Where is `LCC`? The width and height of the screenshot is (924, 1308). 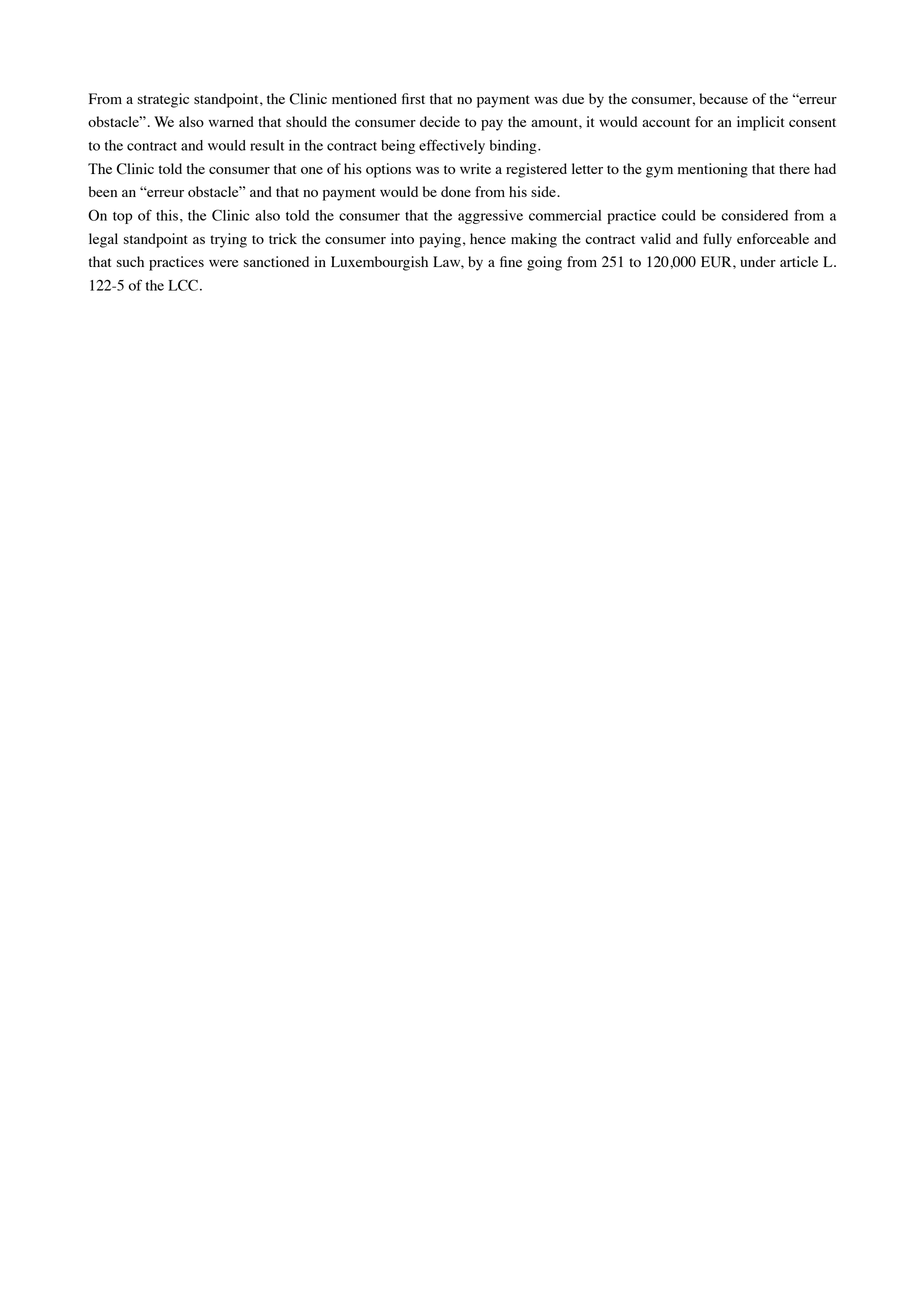 LCC is located at coordinates (183, 285).
